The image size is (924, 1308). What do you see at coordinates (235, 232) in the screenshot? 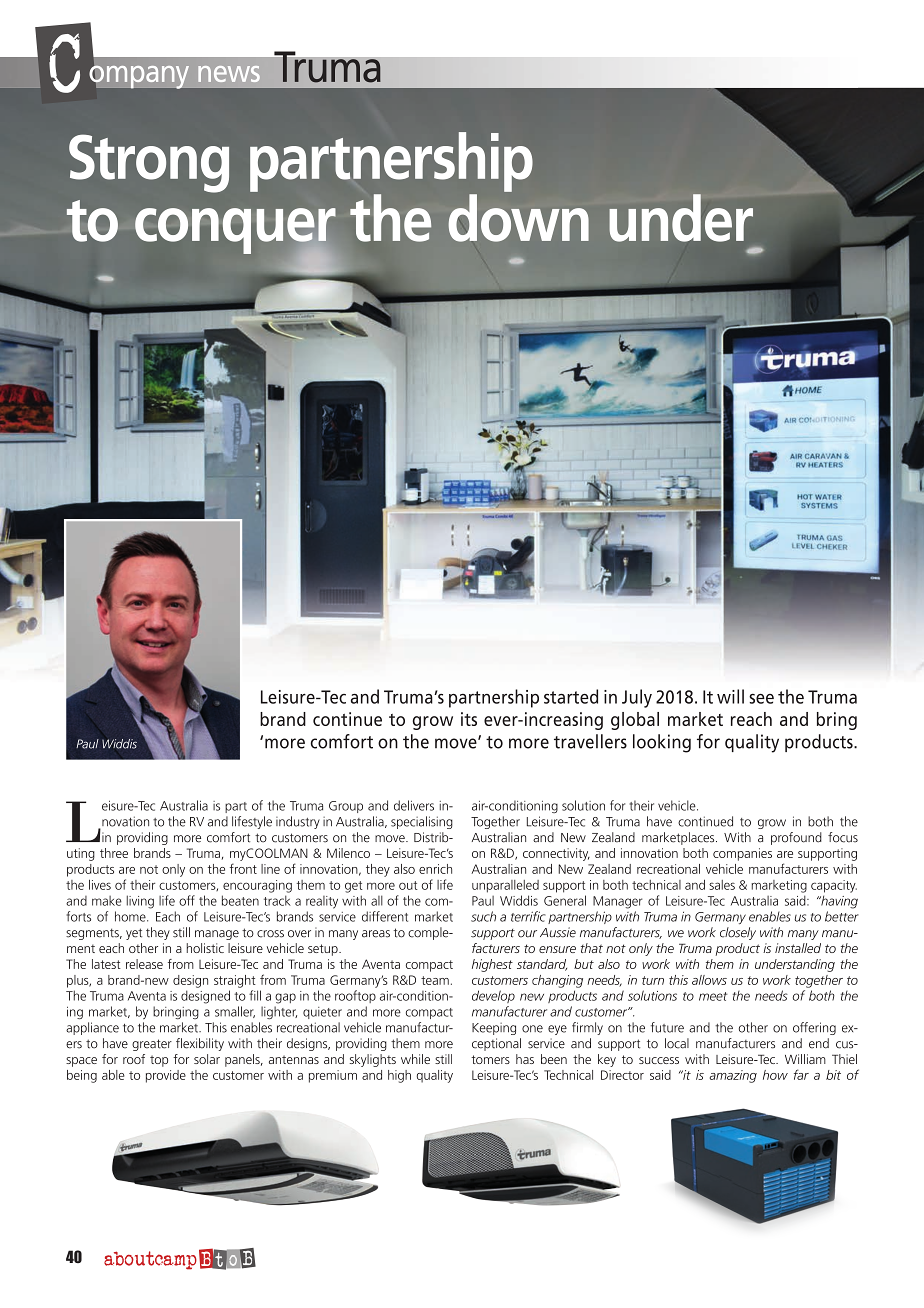
I see `conquer` at bounding box center [235, 232].
